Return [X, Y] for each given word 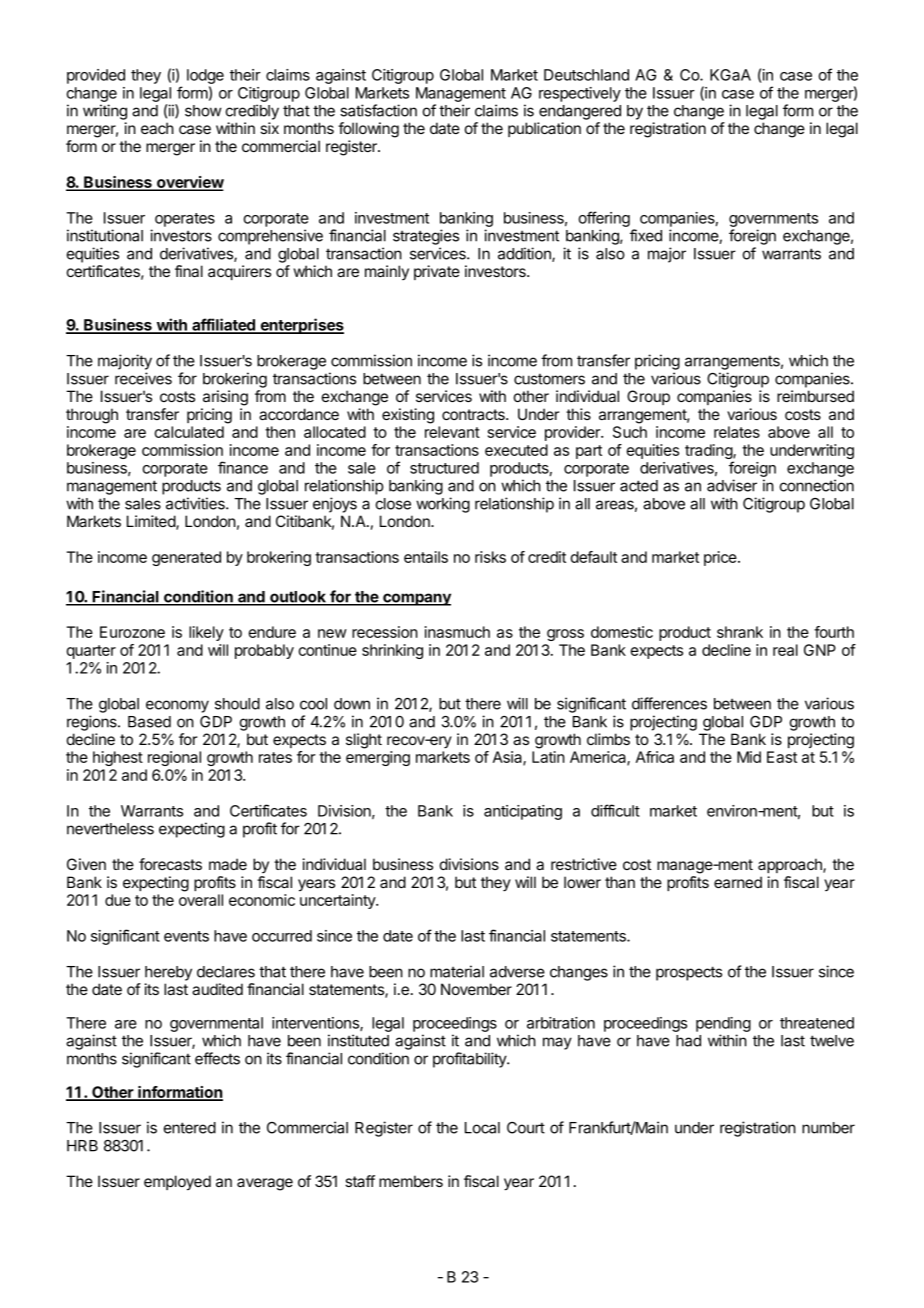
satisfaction [378, 110]
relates [737, 432]
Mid [749, 757]
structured [444, 468]
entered [190, 1128]
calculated [189, 432]
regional [174, 758]
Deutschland [586, 75]
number [828, 1128]
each [157, 128]
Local [482, 1128]
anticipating [523, 812]
